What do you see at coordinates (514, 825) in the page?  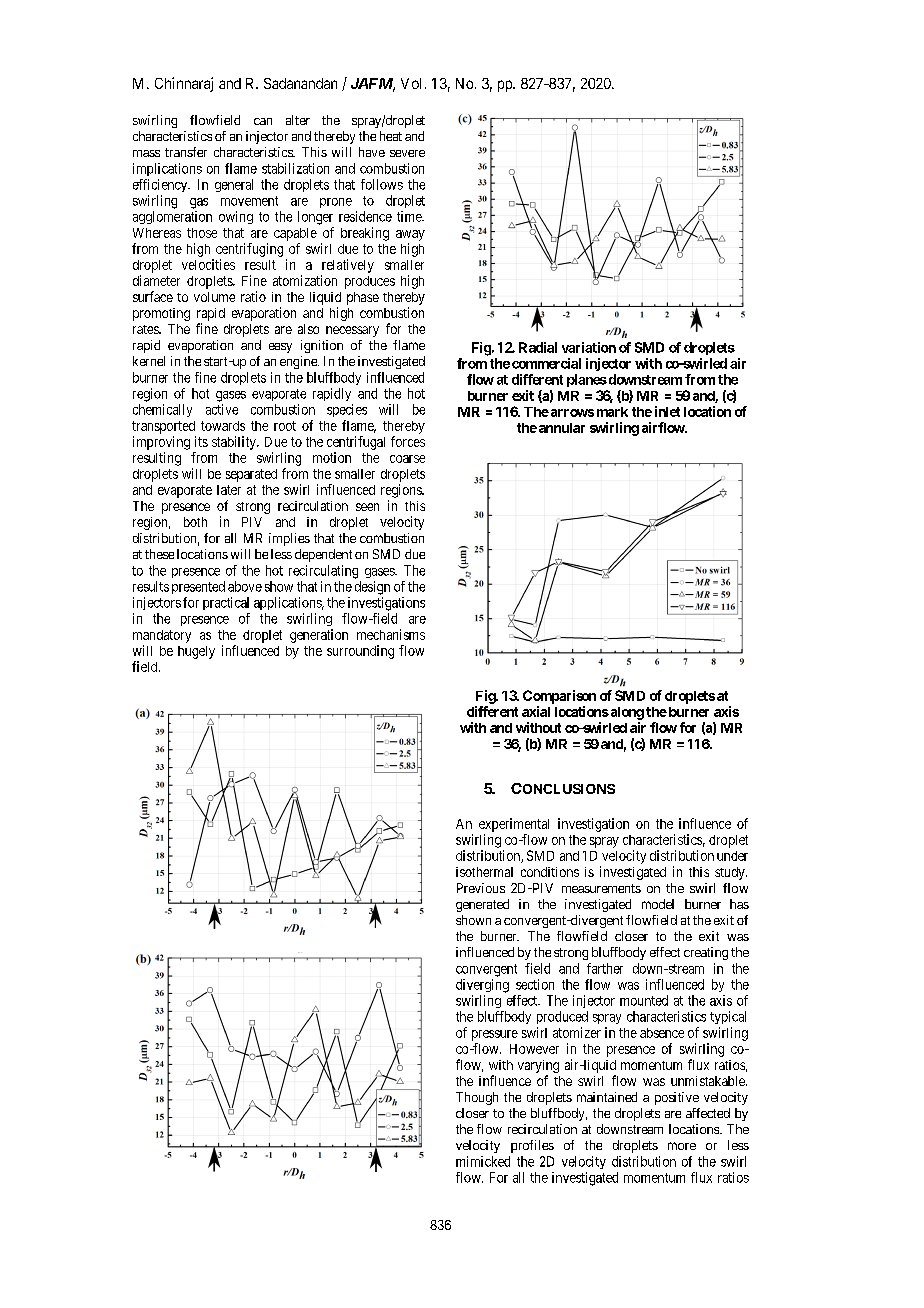 I see `experimental` at bounding box center [514, 825].
